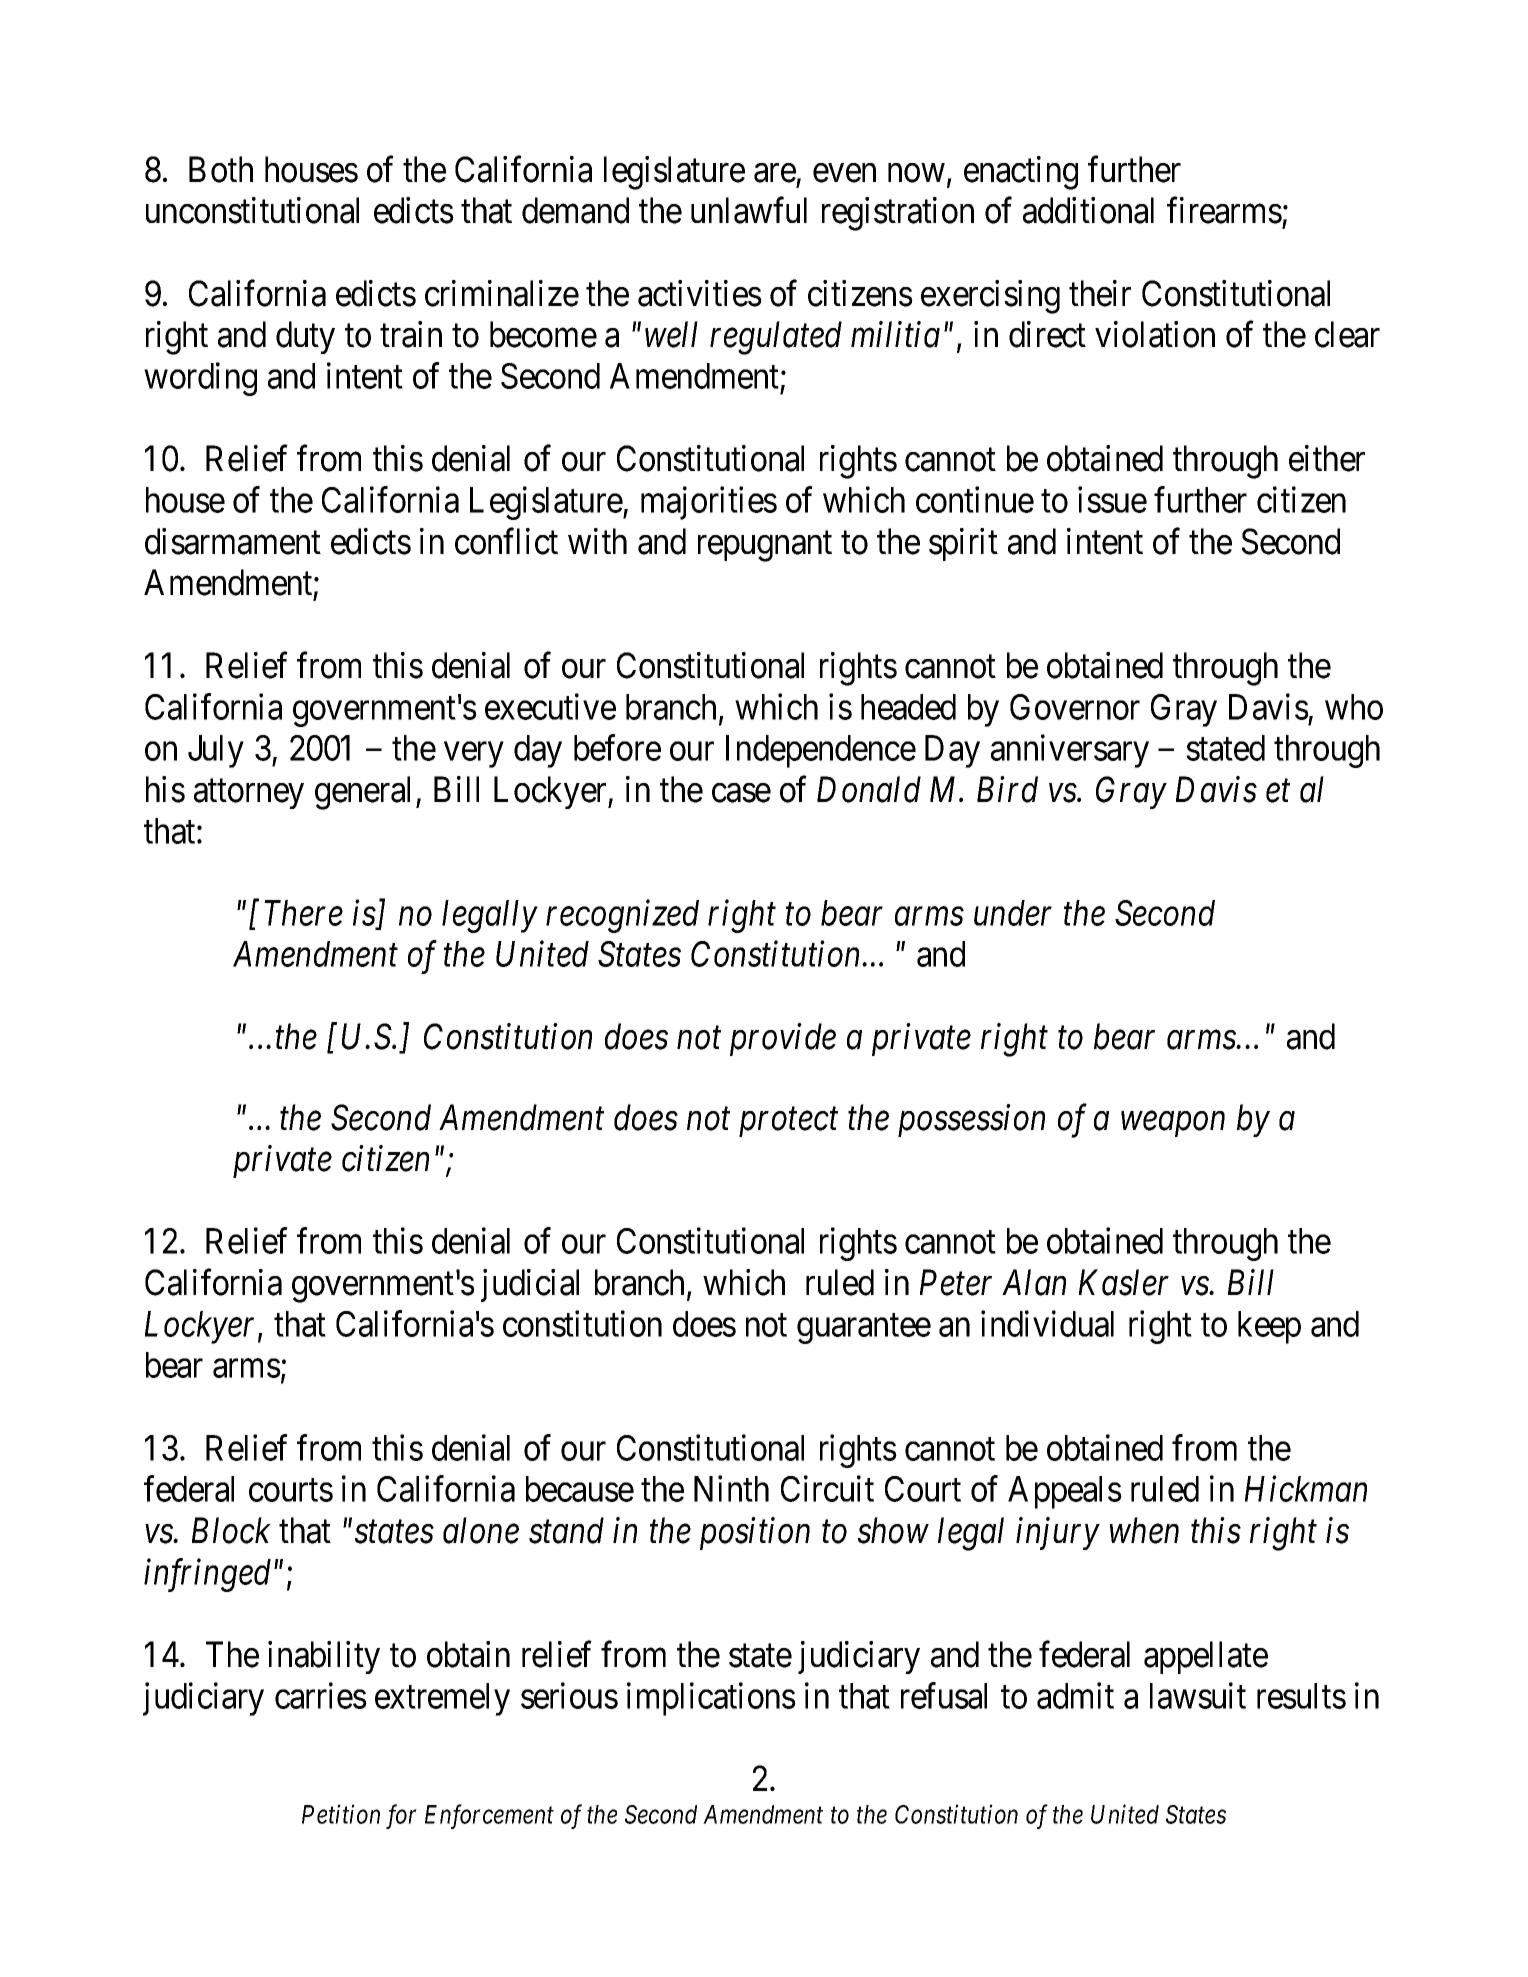 The height and width of the page is (1977, 1528). Describe the element at coordinates (1013, 913) in the page. I see `under` at that location.
